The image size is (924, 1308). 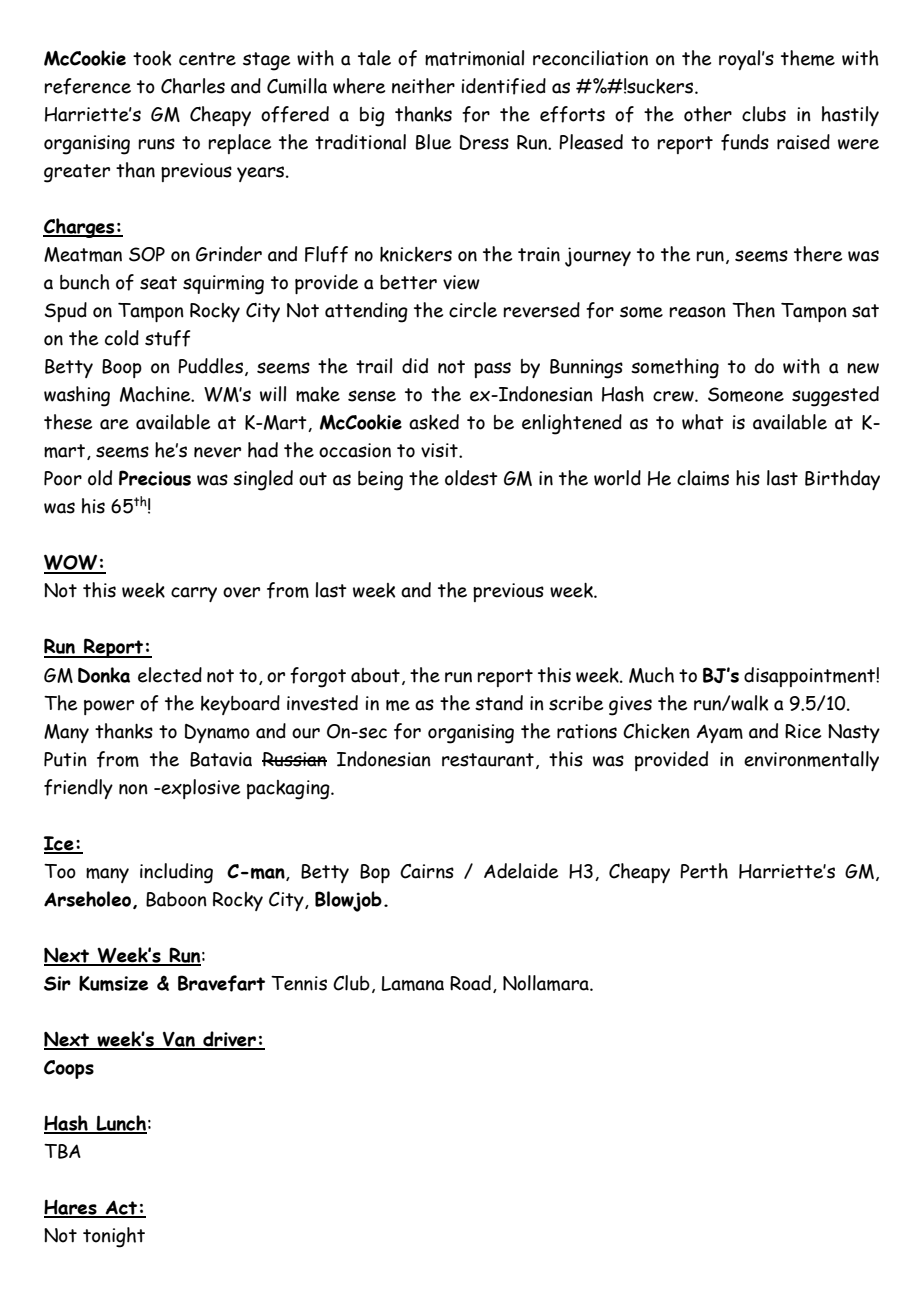 I want to click on Perth, so click(x=704, y=871).
